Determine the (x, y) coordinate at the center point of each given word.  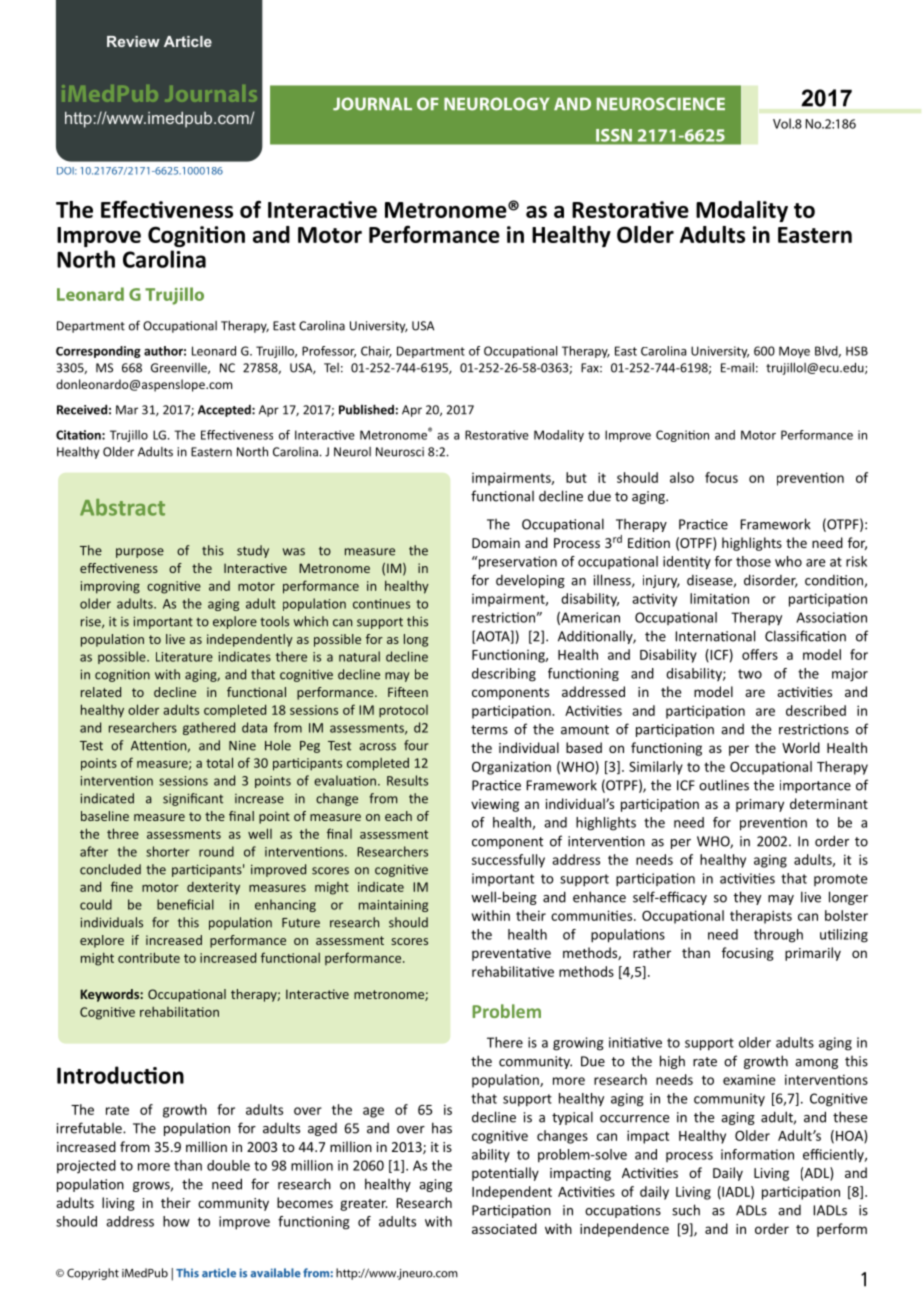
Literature (184, 657)
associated (504, 1228)
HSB (857, 351)
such (686, 1210)
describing (504, 675)
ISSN (614, 135)
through (778, 936)
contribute (149, 957)
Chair (376, 352)
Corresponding (98, 352)
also (682, 477)
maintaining (393, 906)
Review (133, 41)
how (176, 1221)
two (750, 674)
